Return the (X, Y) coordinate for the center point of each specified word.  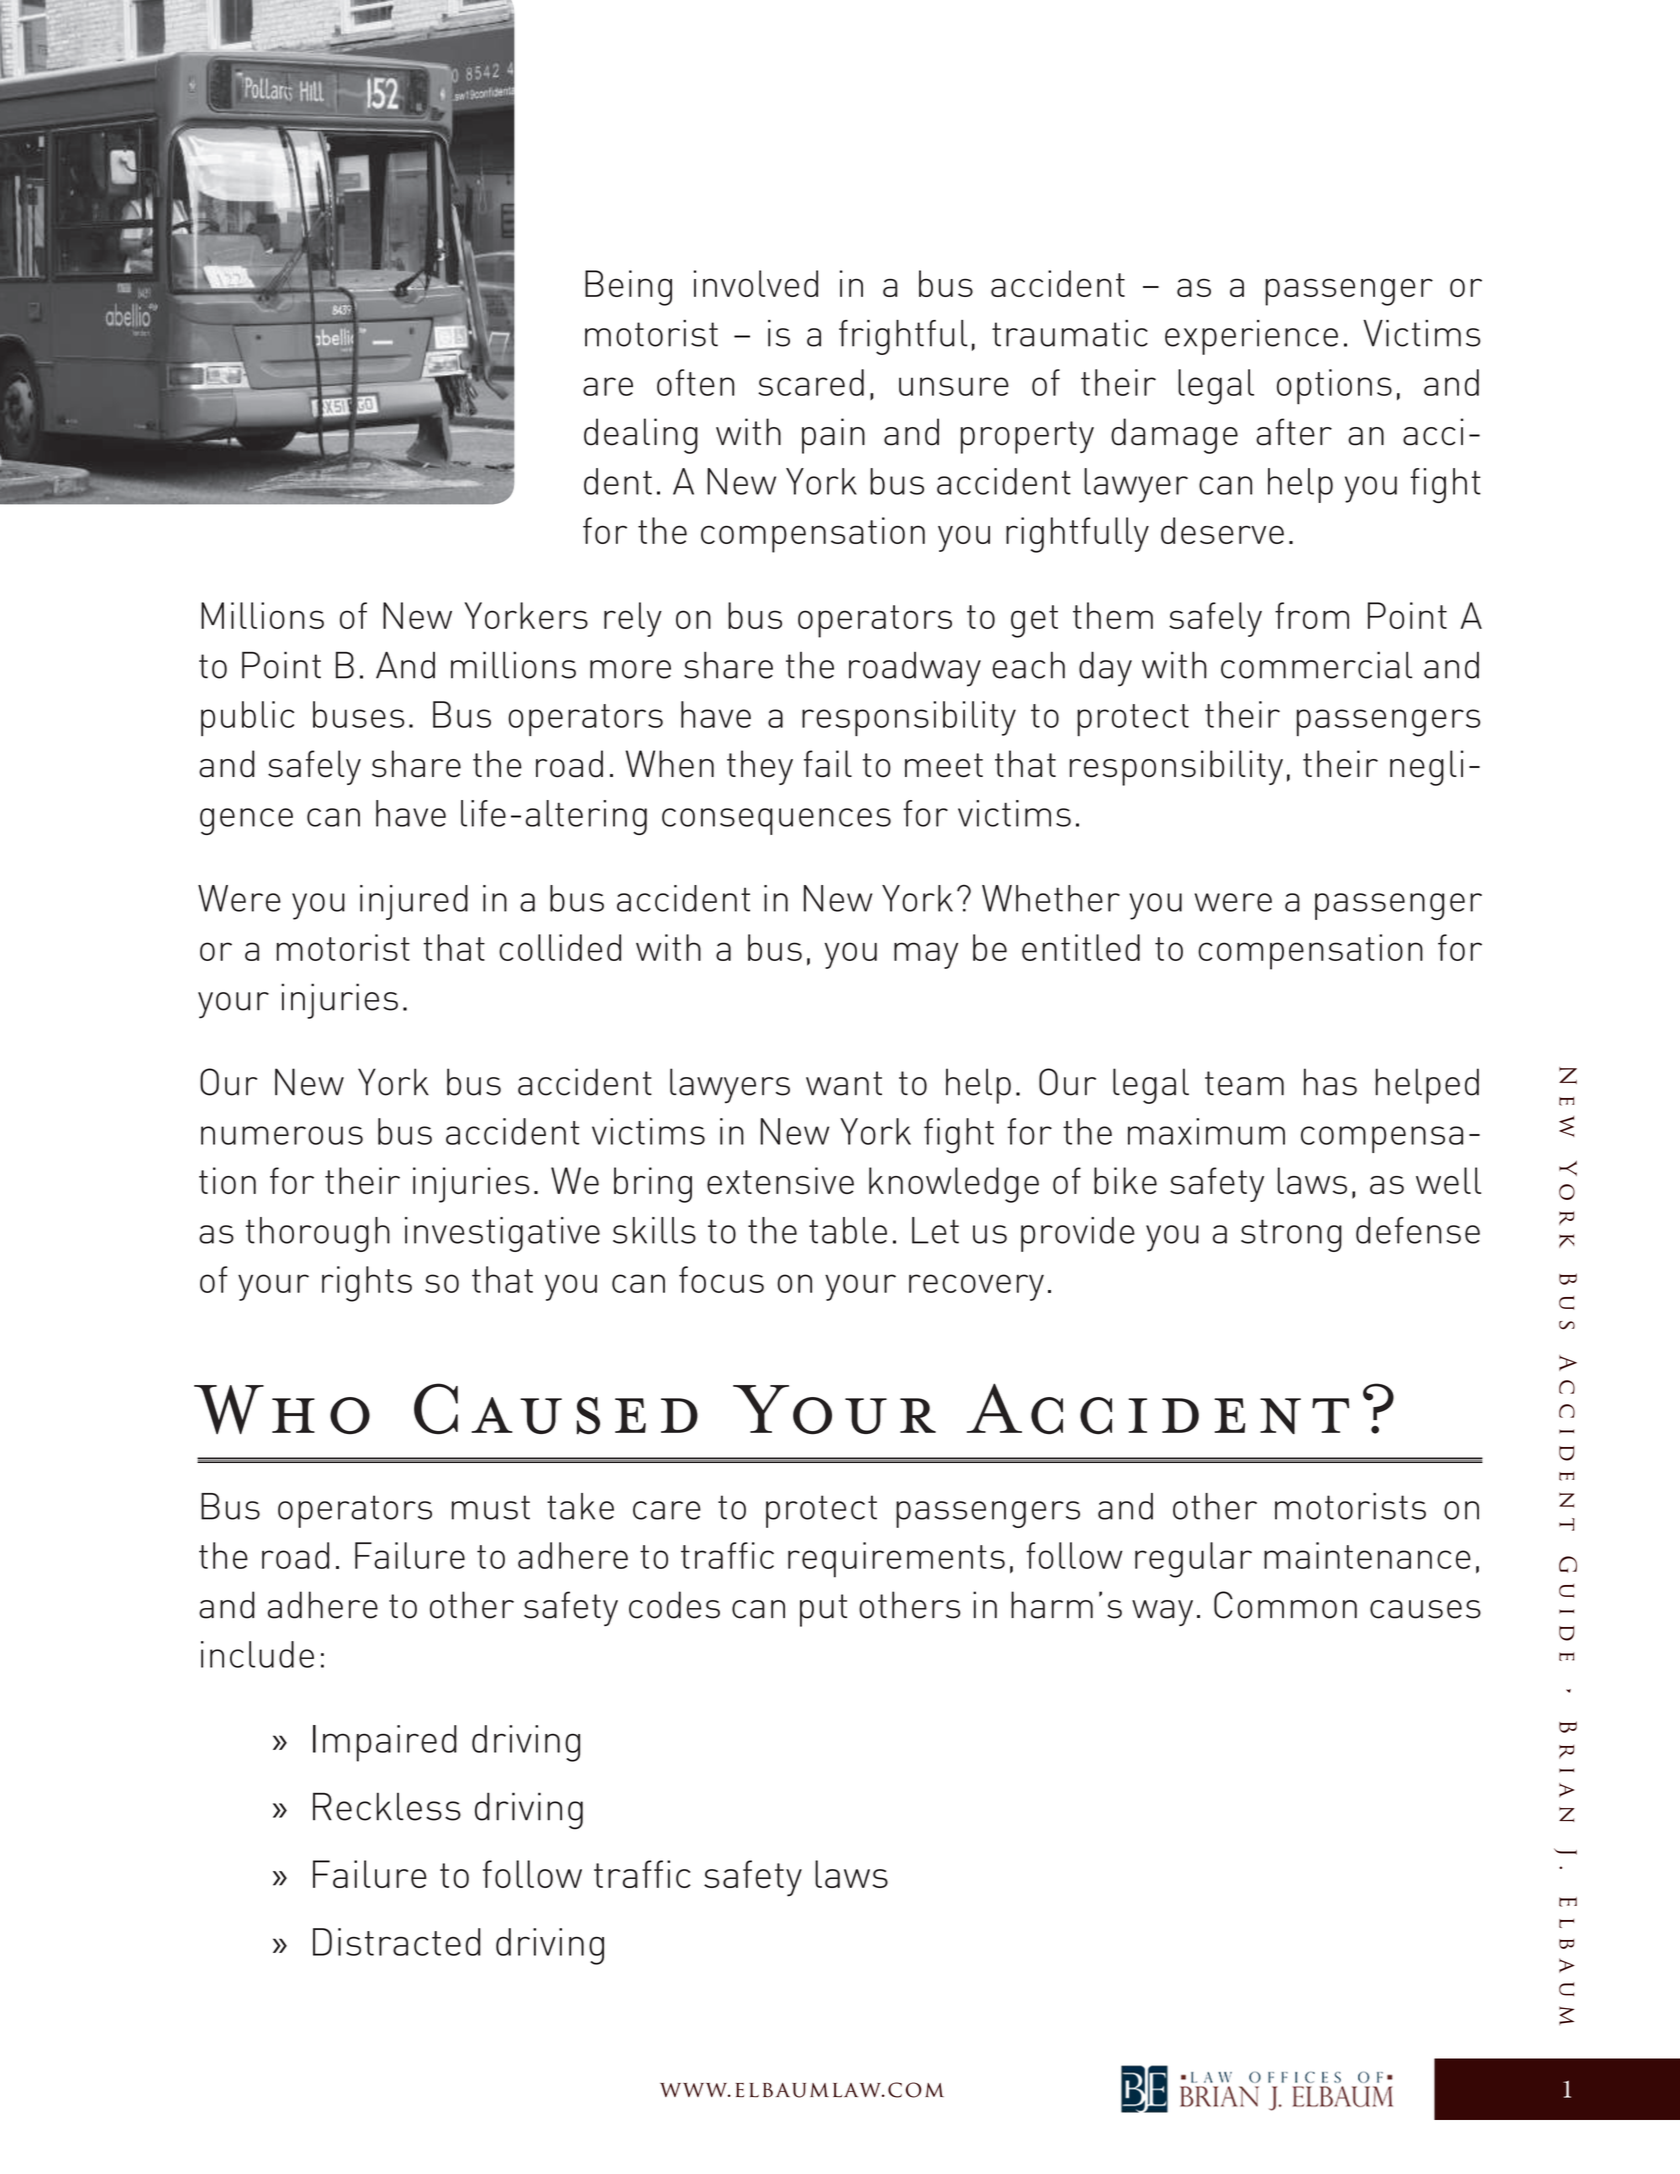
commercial (1316, 665)
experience (1251, 337)
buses (358, 714)
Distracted (396, 1942)
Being (628, 288)
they (760, 767)
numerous (282, 1135)
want (844, 1083)
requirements (896, 1560)
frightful (903, 337)
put (823, 1610)
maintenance (1367, 1555)
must (491, 1507)
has (1330, 1082)
